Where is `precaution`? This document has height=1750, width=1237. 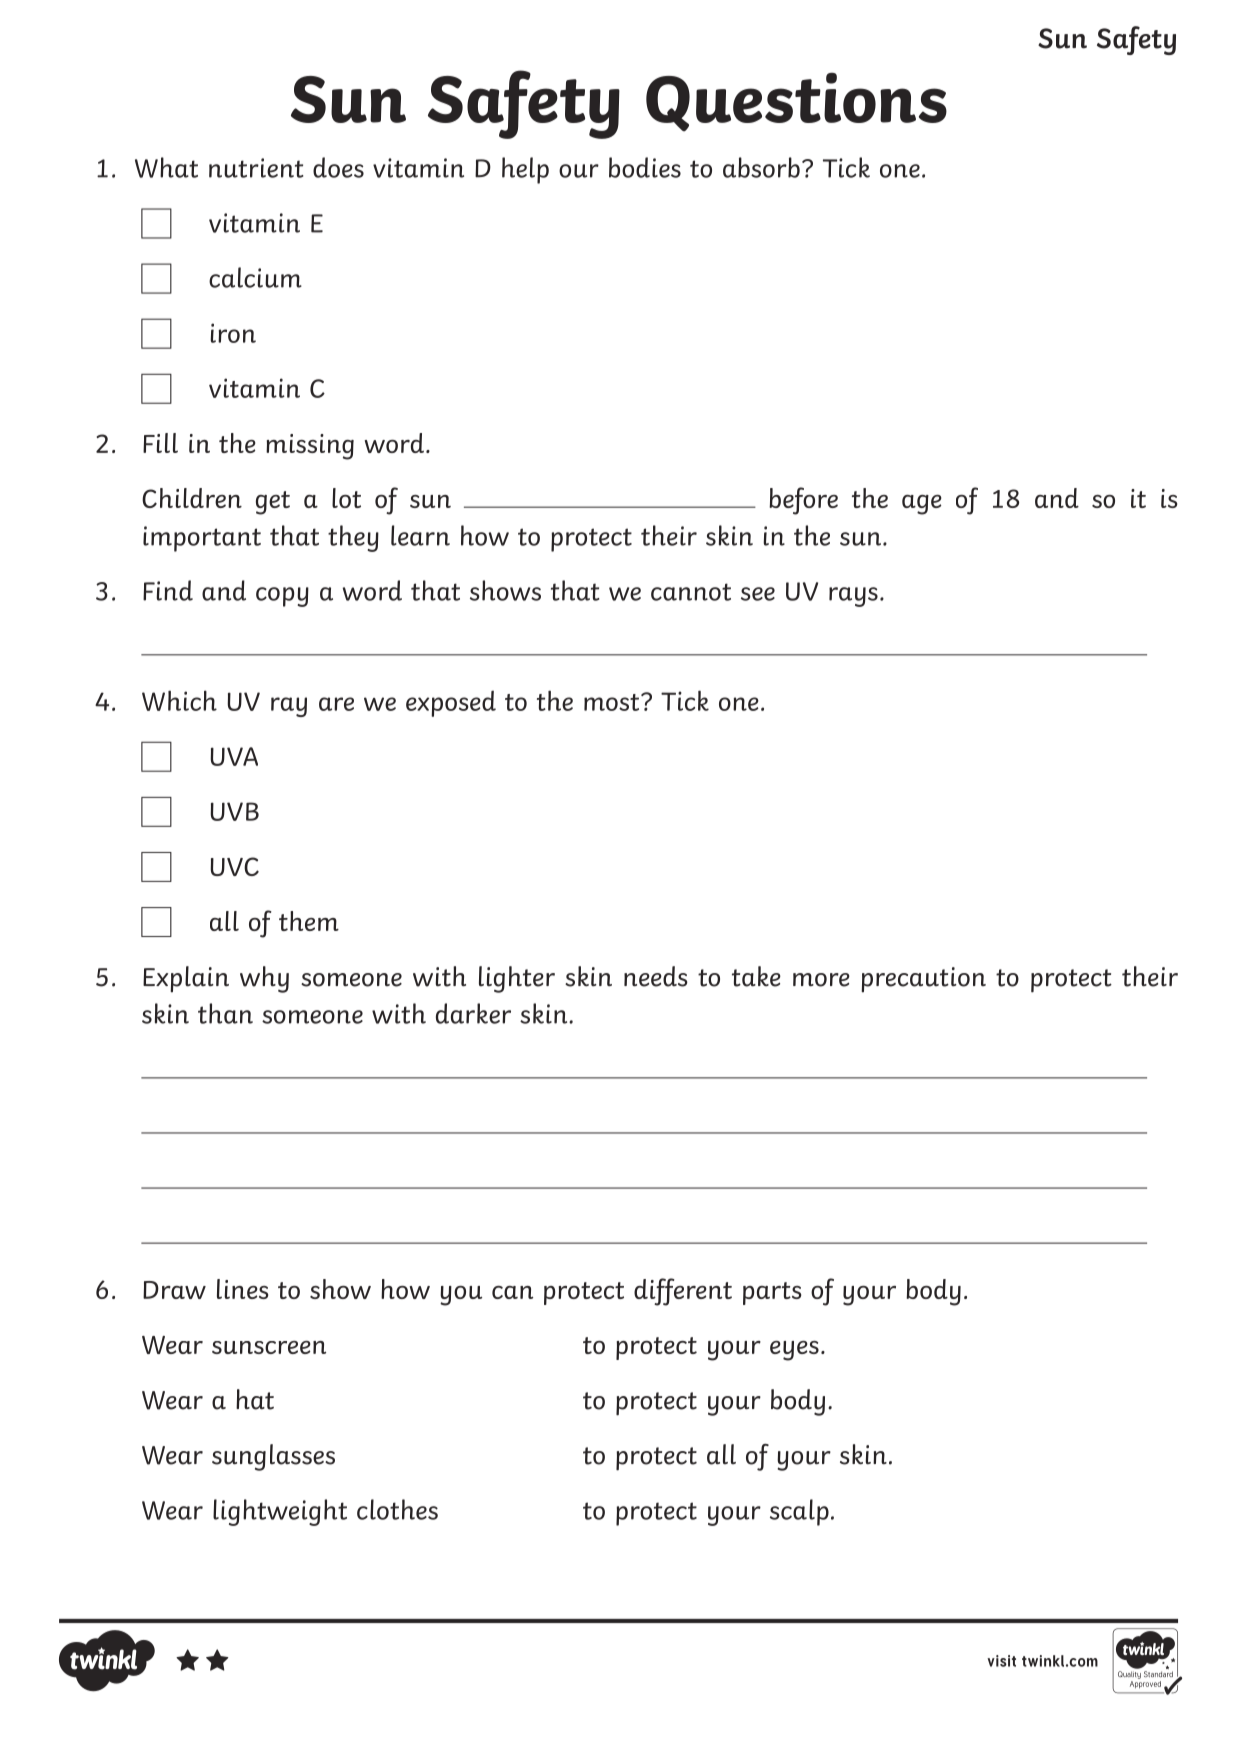 precaution is located at coordinates (923, 980).
